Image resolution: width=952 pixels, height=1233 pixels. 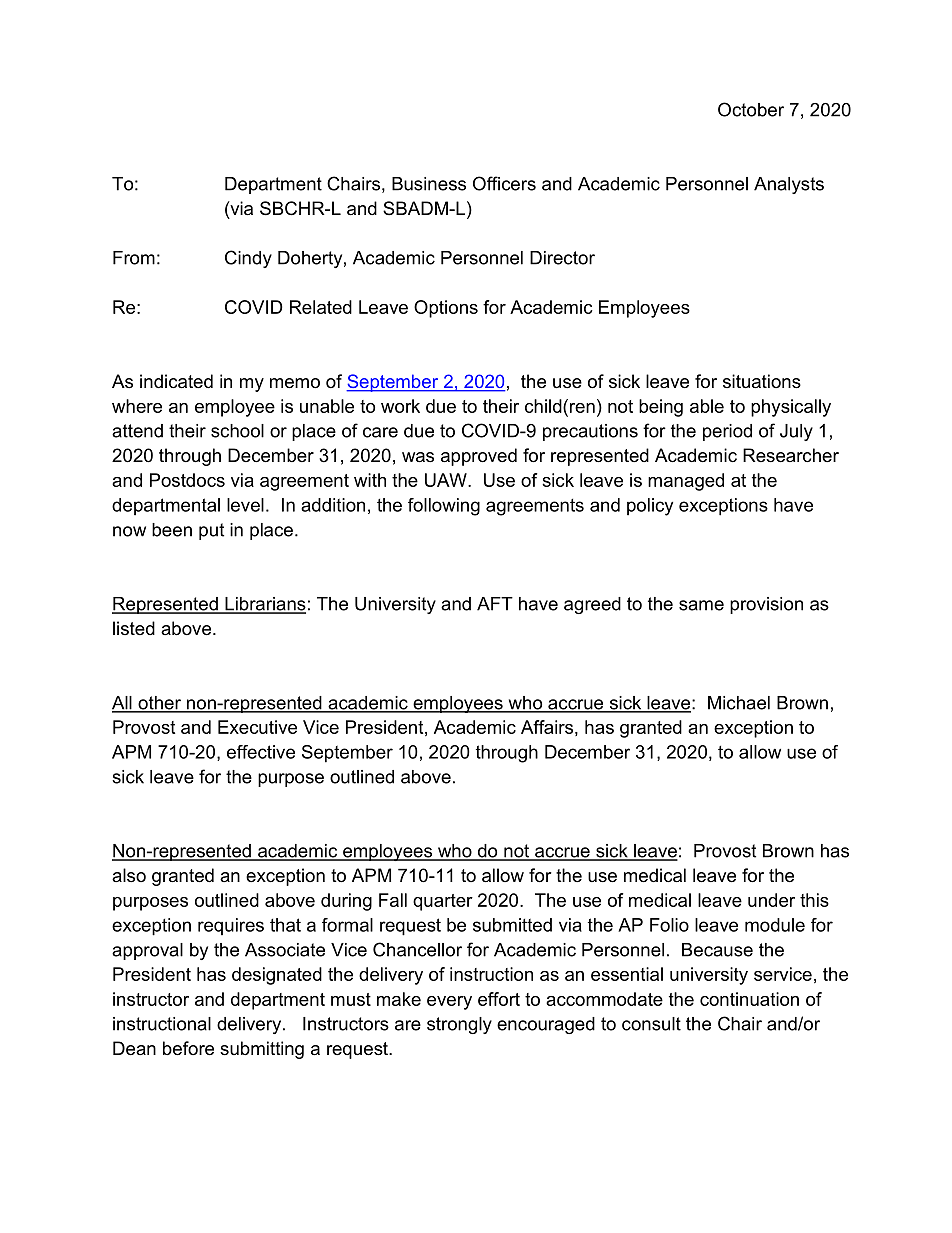 What do you see at coordinates (751, 109) in the document?
I see `October` at bounding box center [751, 109].
